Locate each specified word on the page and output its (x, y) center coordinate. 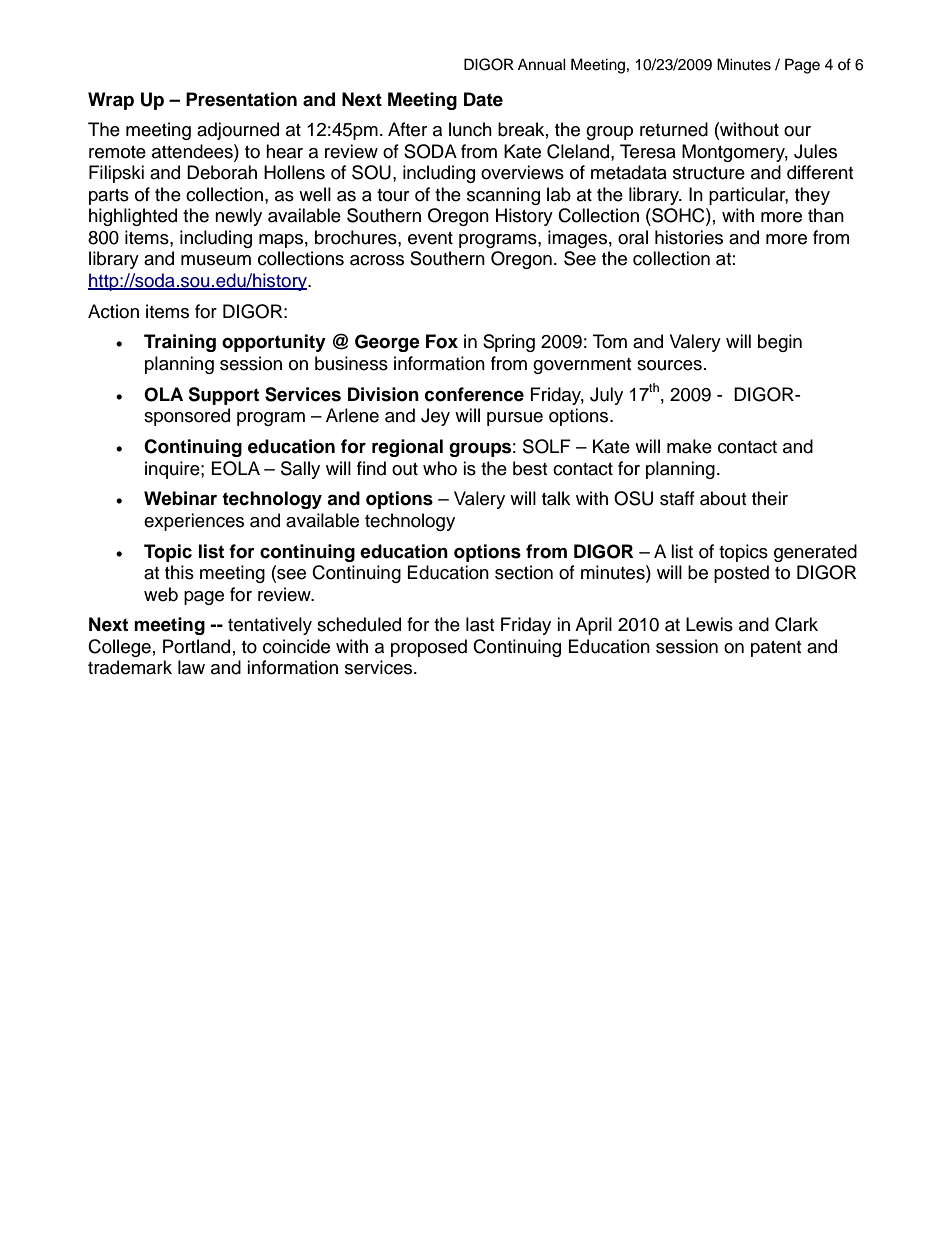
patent (776, 649)
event (430, 238)
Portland (196, 646)
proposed (429, 648)
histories (689, 237)
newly (238, 217)
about (723, 498)
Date (483, 99)
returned (674, 129)
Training (180, 343)
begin (780, 343)
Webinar (180, 498)
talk (556, 498)
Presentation (241, 99)
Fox (442, 341)
